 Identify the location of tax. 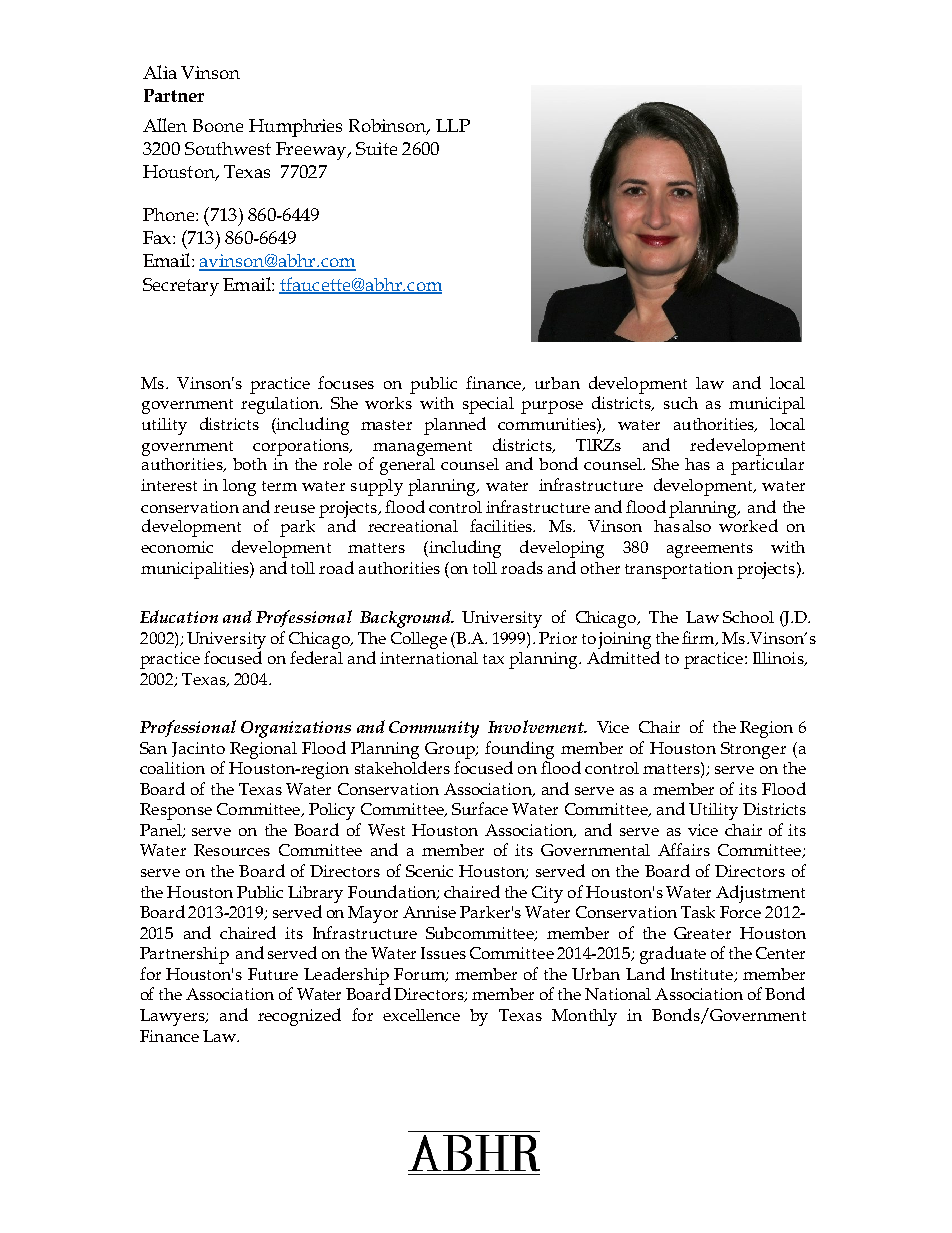
(493, 659).
